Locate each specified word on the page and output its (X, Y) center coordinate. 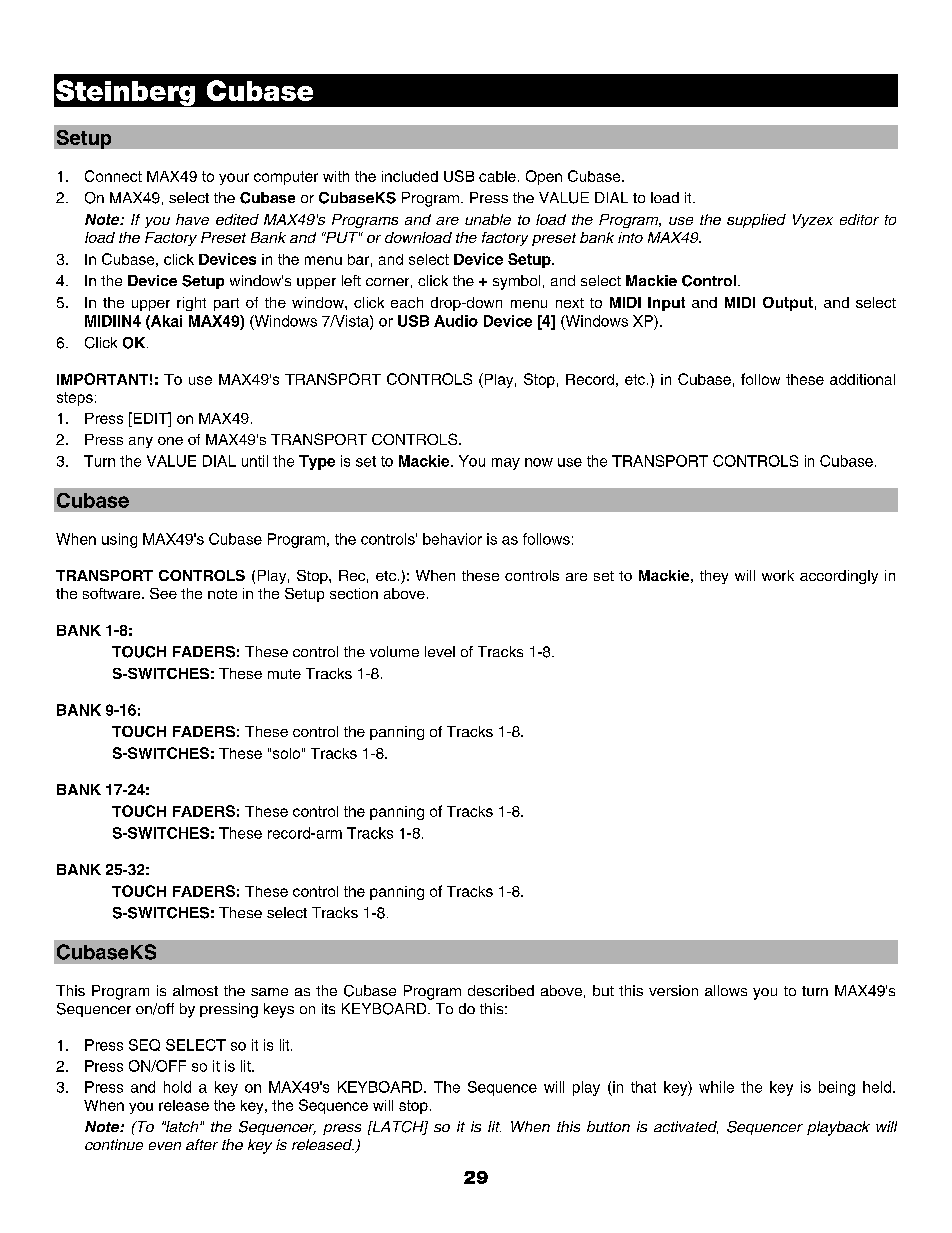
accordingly (839, 577)
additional (862, 379)
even (165, 1146)
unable (488, 219)
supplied (756, 221)
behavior (452, 539)
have (192, 219)
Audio (456, 321)
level (440, 651)
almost (195, 990)
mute (284, 674)
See (163, 593)
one (170, 441)
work (778, 575)
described (501, 990)
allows (726, 990)
